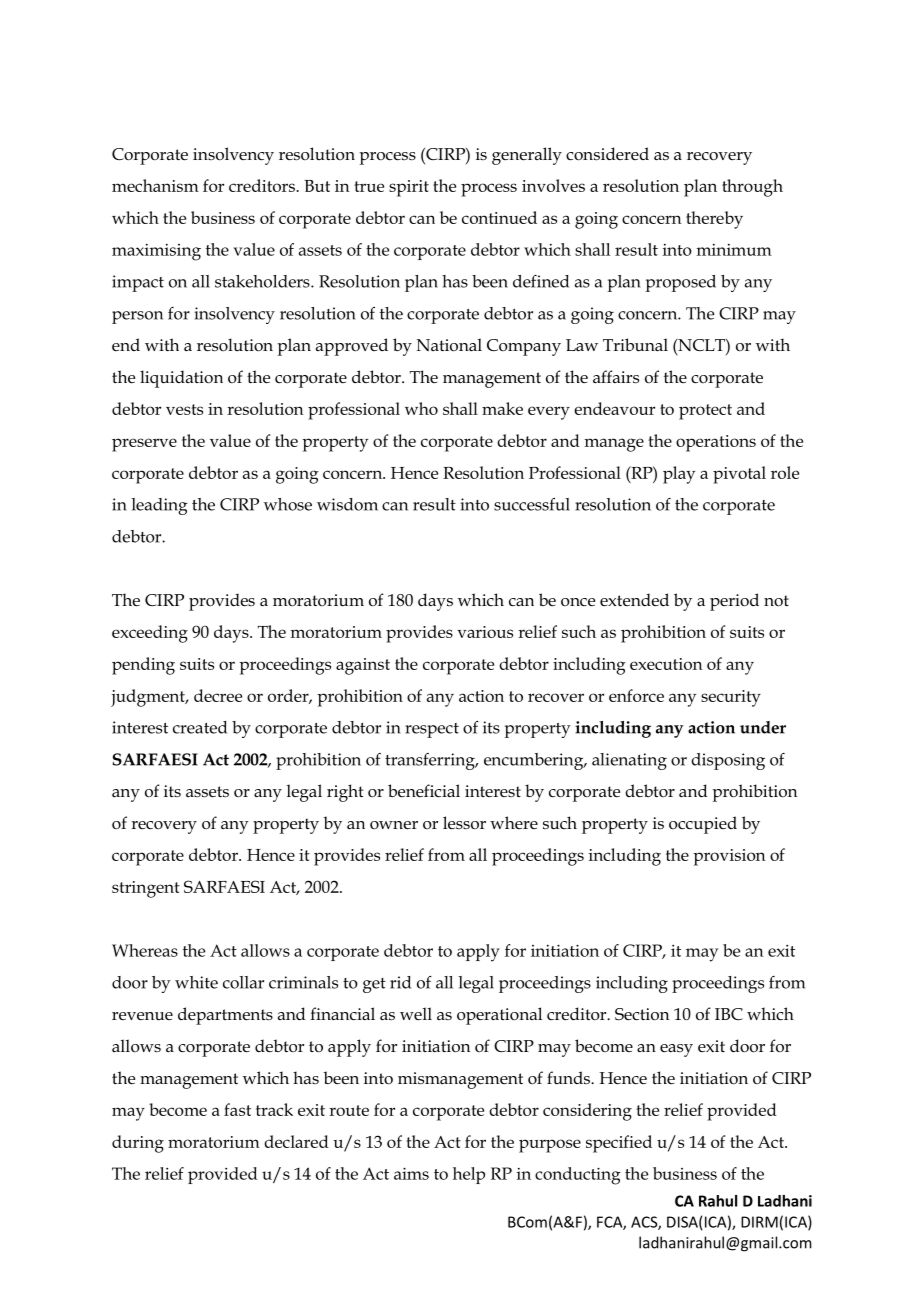 This image has width=924, height=1308. What do you see at coordinates (714, 220) in the image?
I see `thereby` at bounding box center [714, 220].
